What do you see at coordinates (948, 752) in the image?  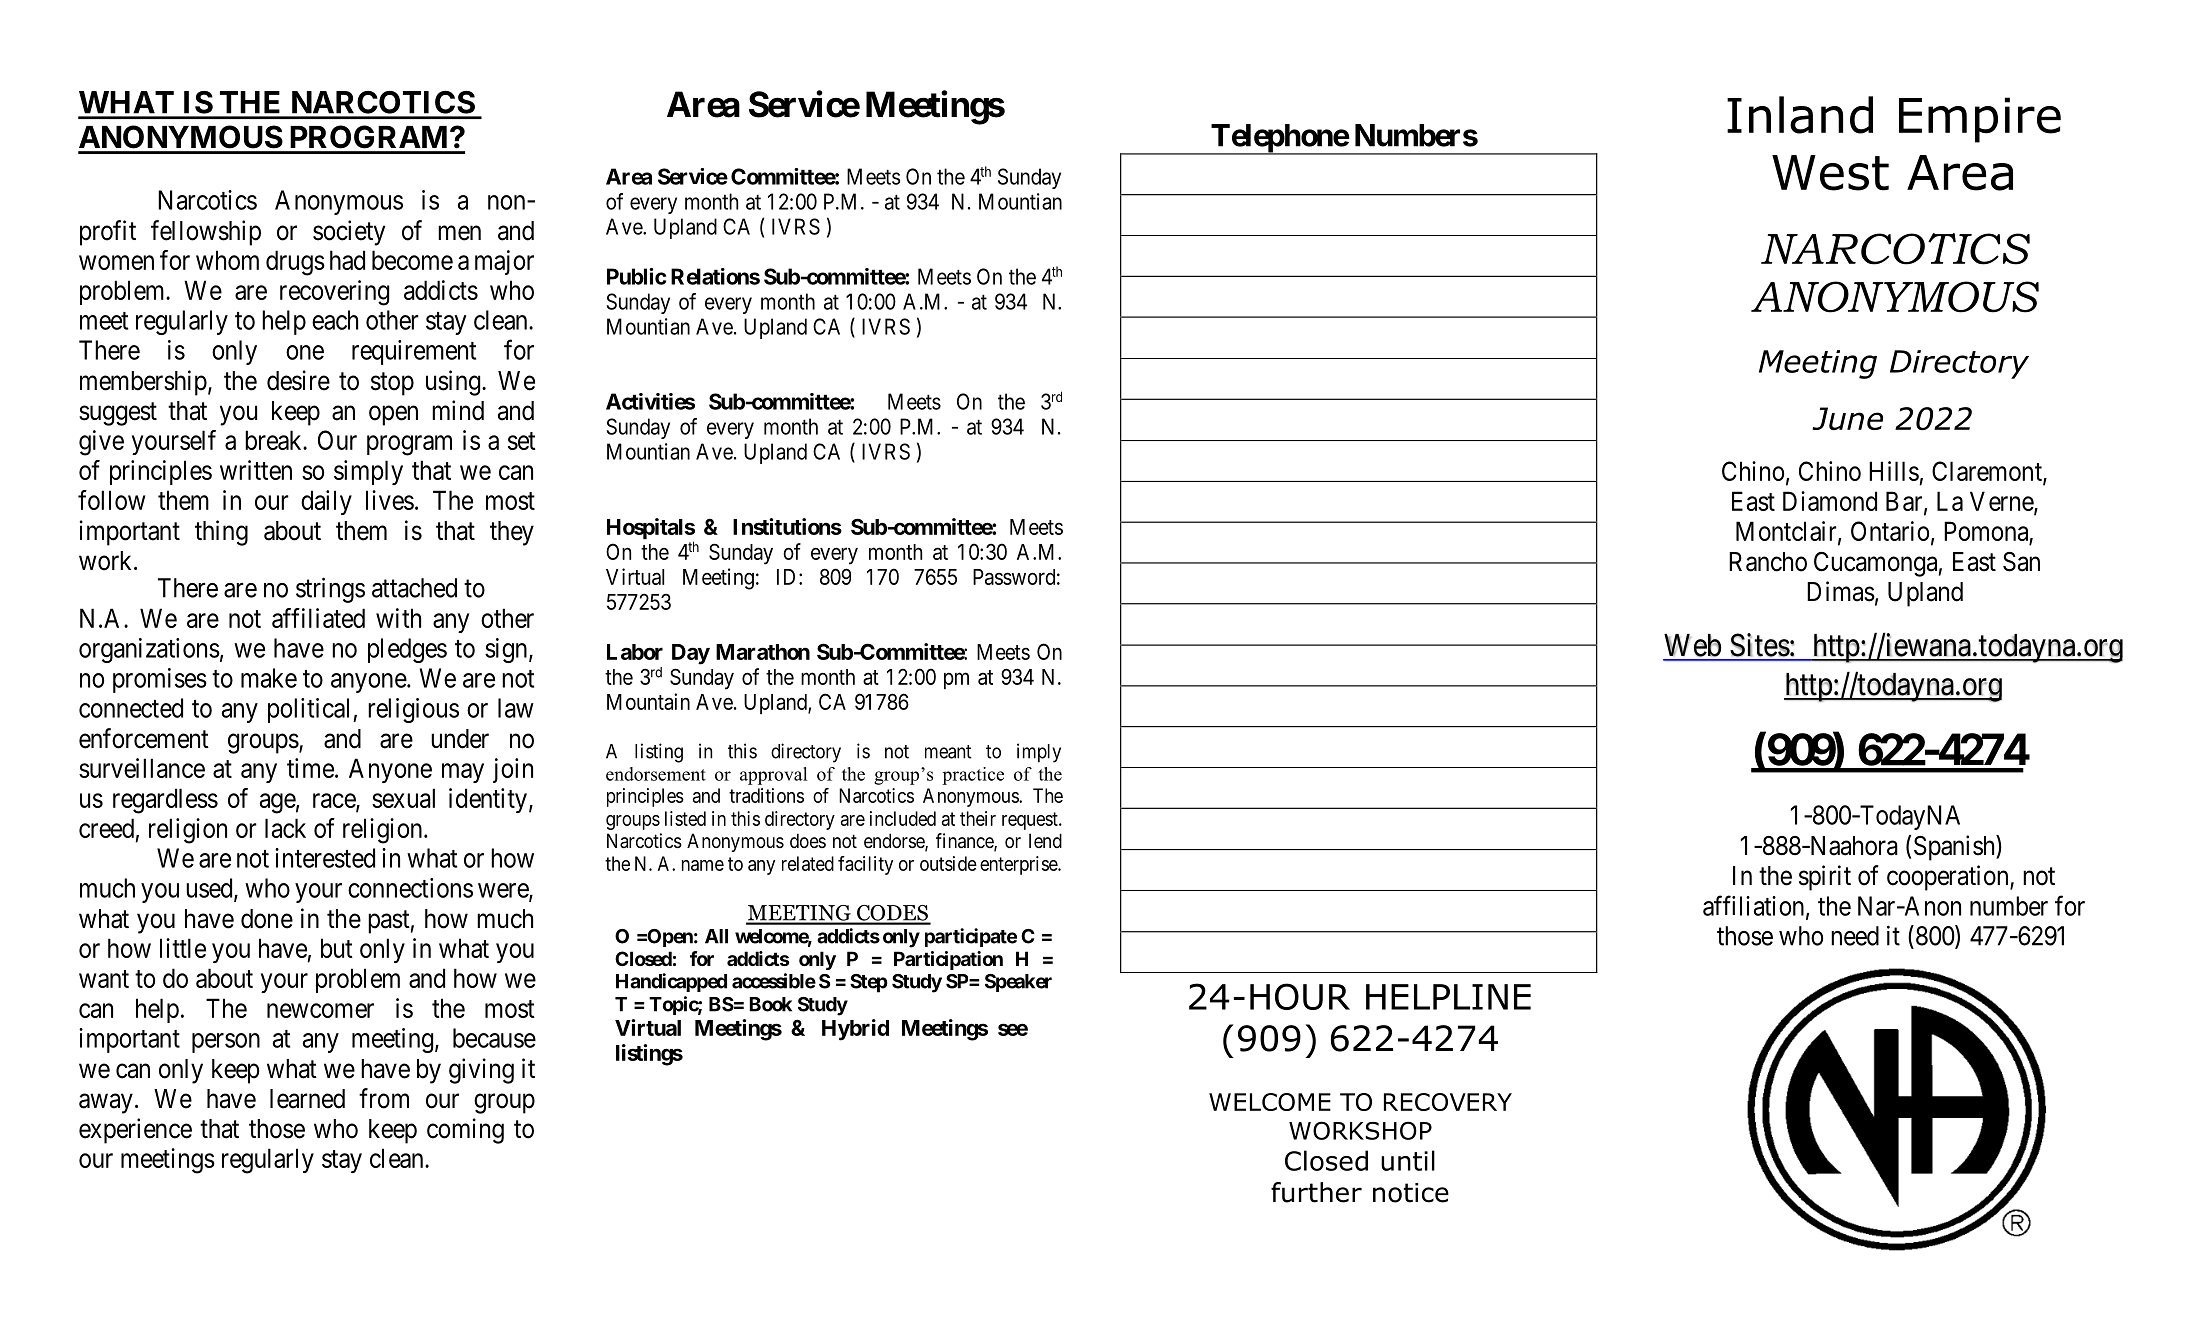 I see `meant` at bounding box center [948, 752].
